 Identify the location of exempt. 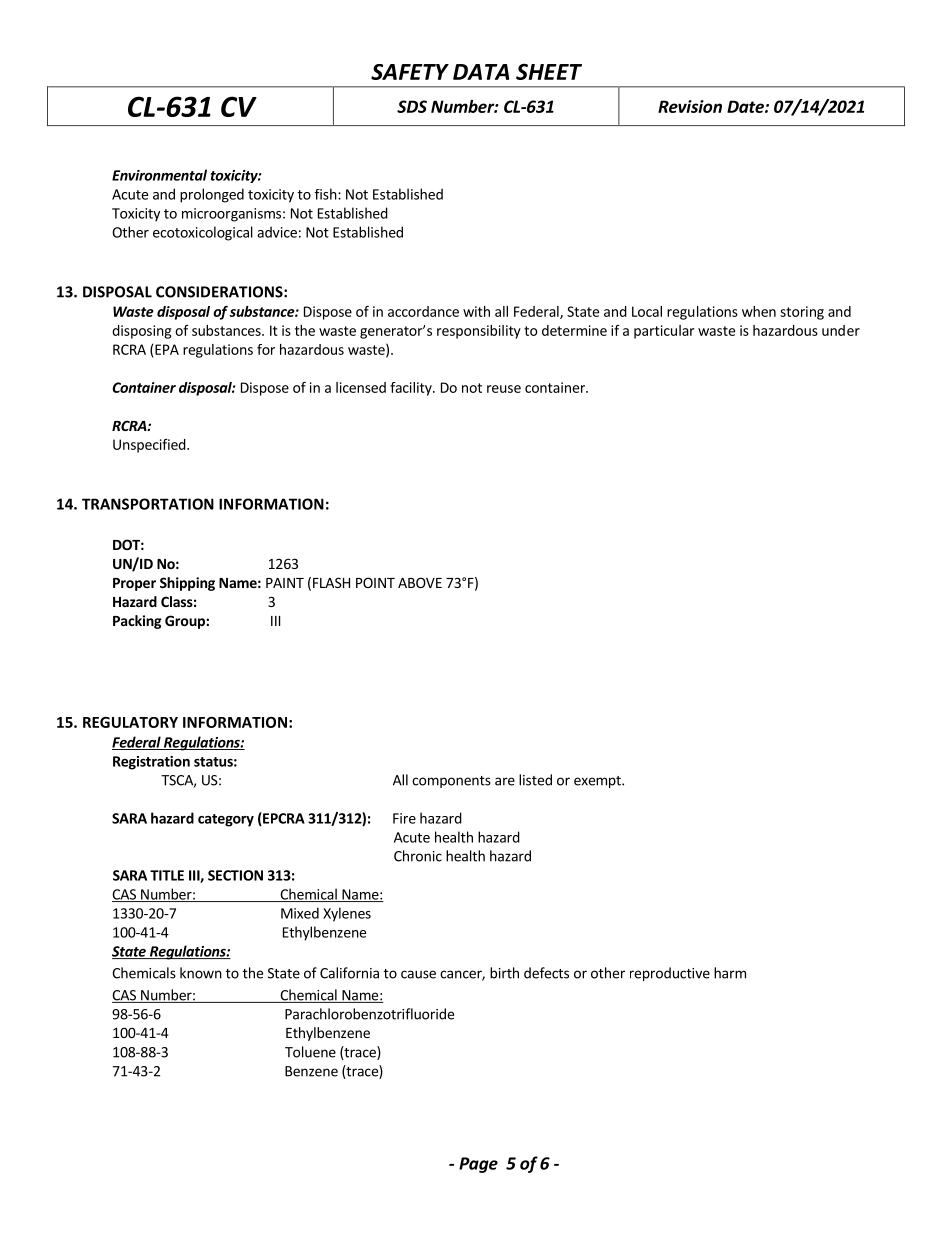
(598, 782).
